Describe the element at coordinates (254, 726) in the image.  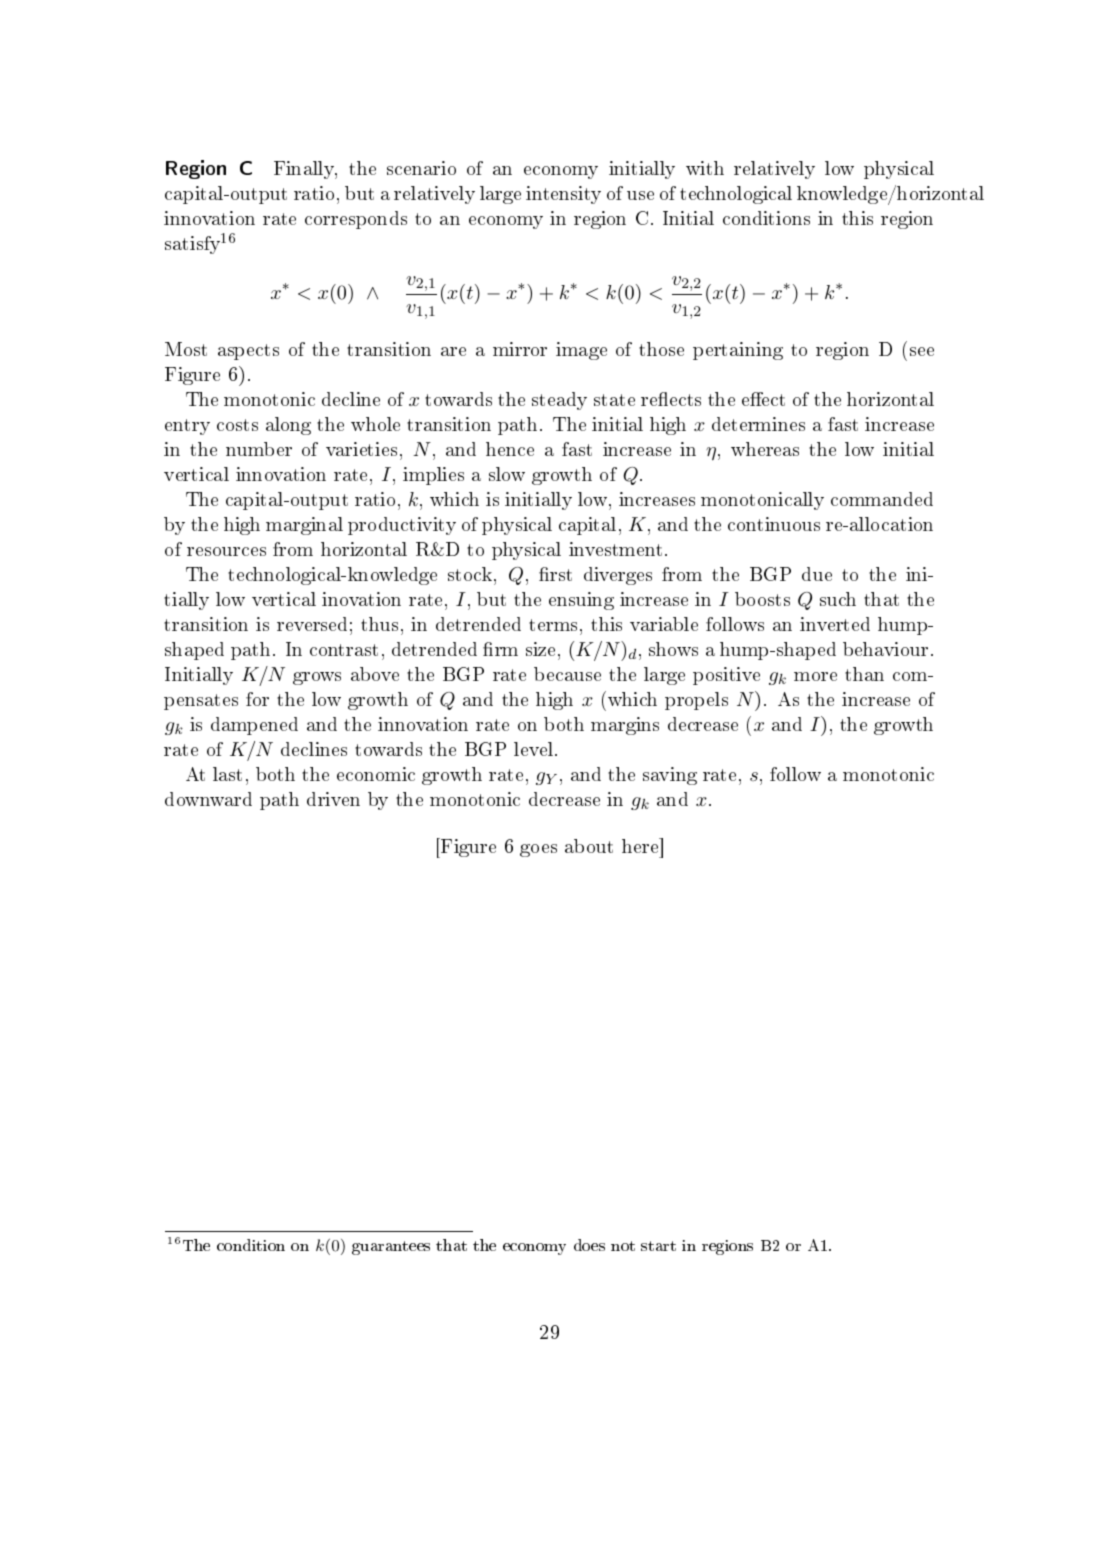
I see `dampened` at that location.
